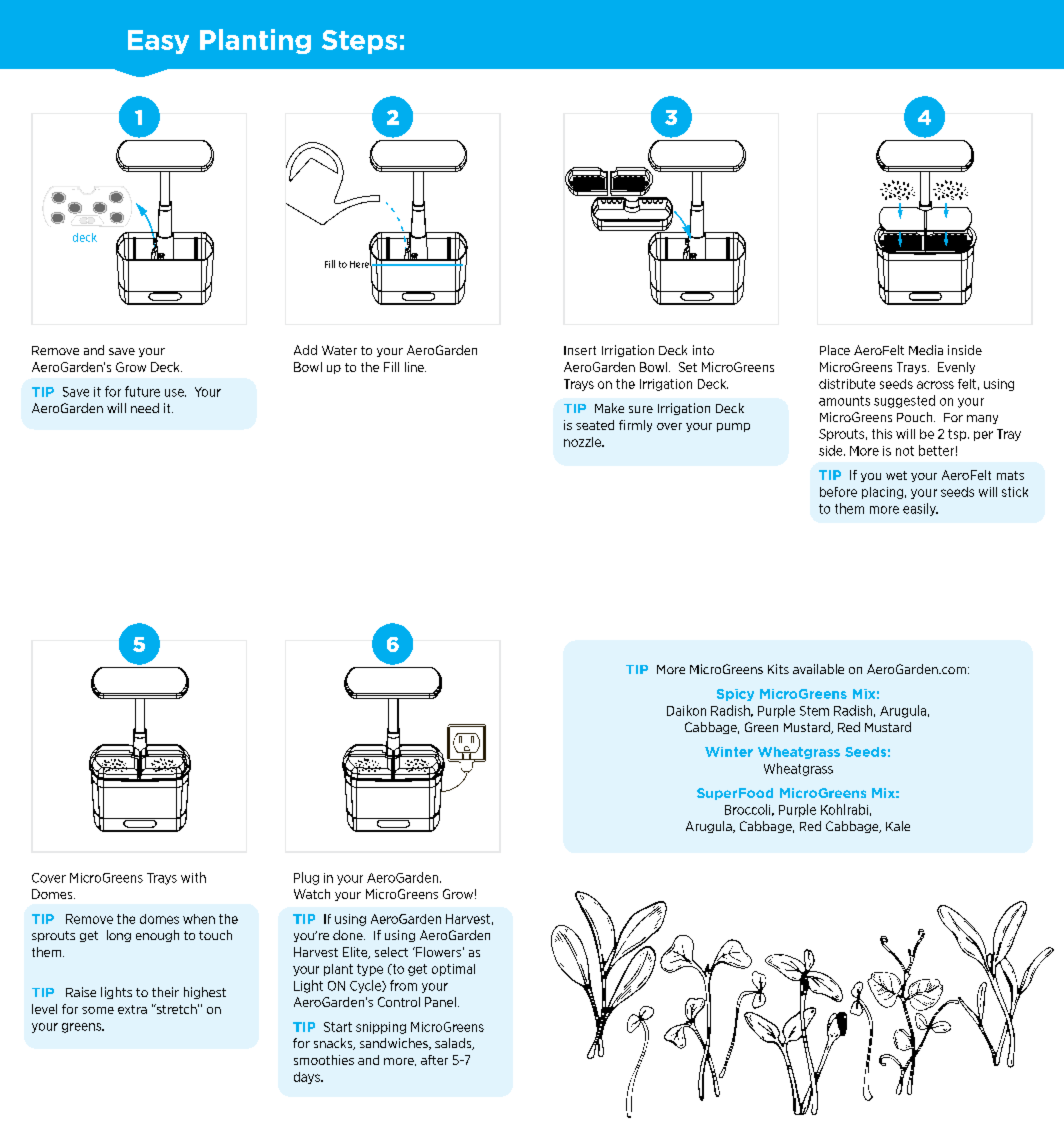 This page has height=1127, width=1064. What do you see at coordinates (132, 1009) in the page?
I see `extra` at bounding box center [132, 1009].
